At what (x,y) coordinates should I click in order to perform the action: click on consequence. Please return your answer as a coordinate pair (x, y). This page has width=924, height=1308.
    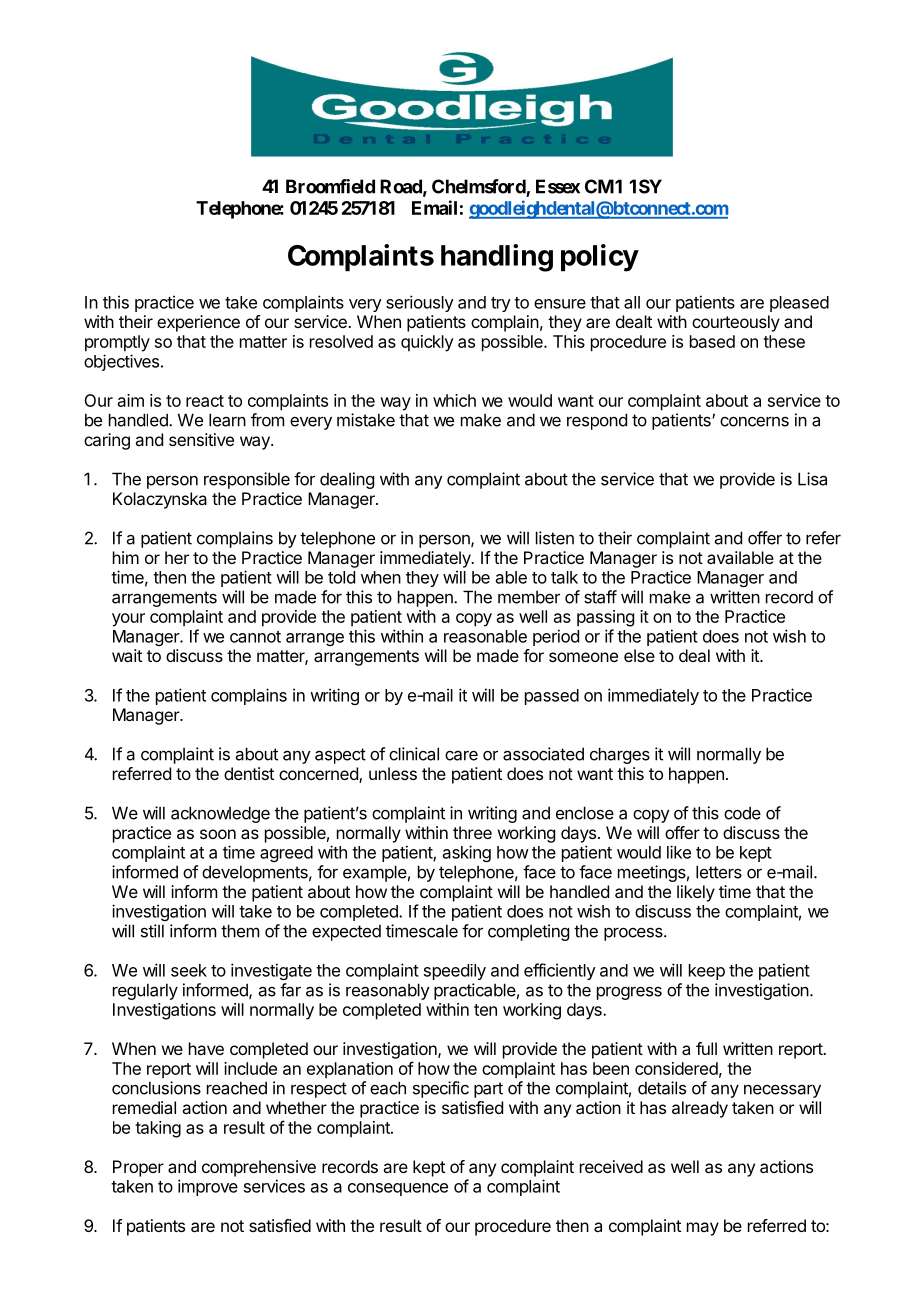
    Looking at the image, I should click on (398, 1189).
